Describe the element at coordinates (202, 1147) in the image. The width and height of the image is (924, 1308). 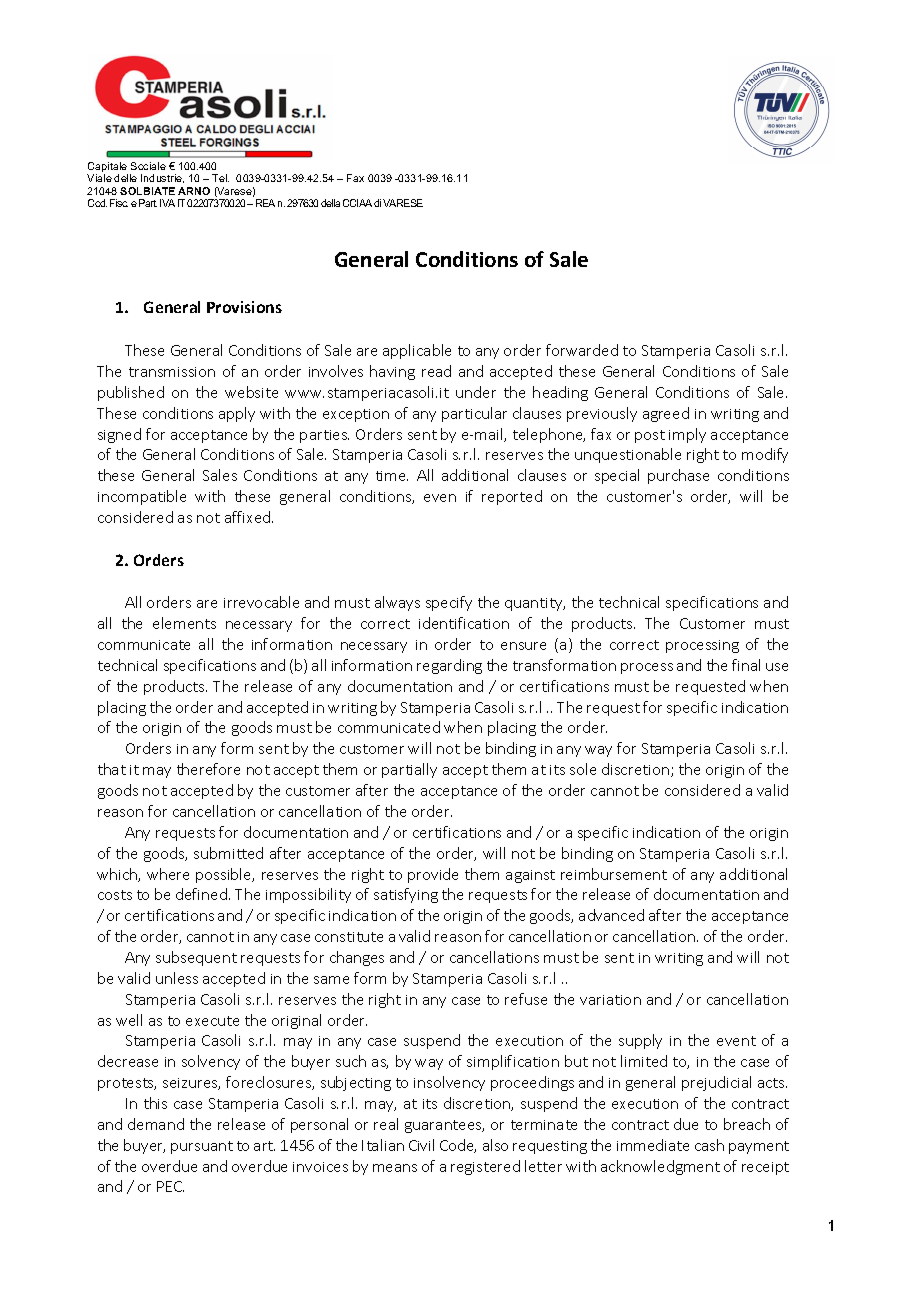
I see `pursuant` at that location.
